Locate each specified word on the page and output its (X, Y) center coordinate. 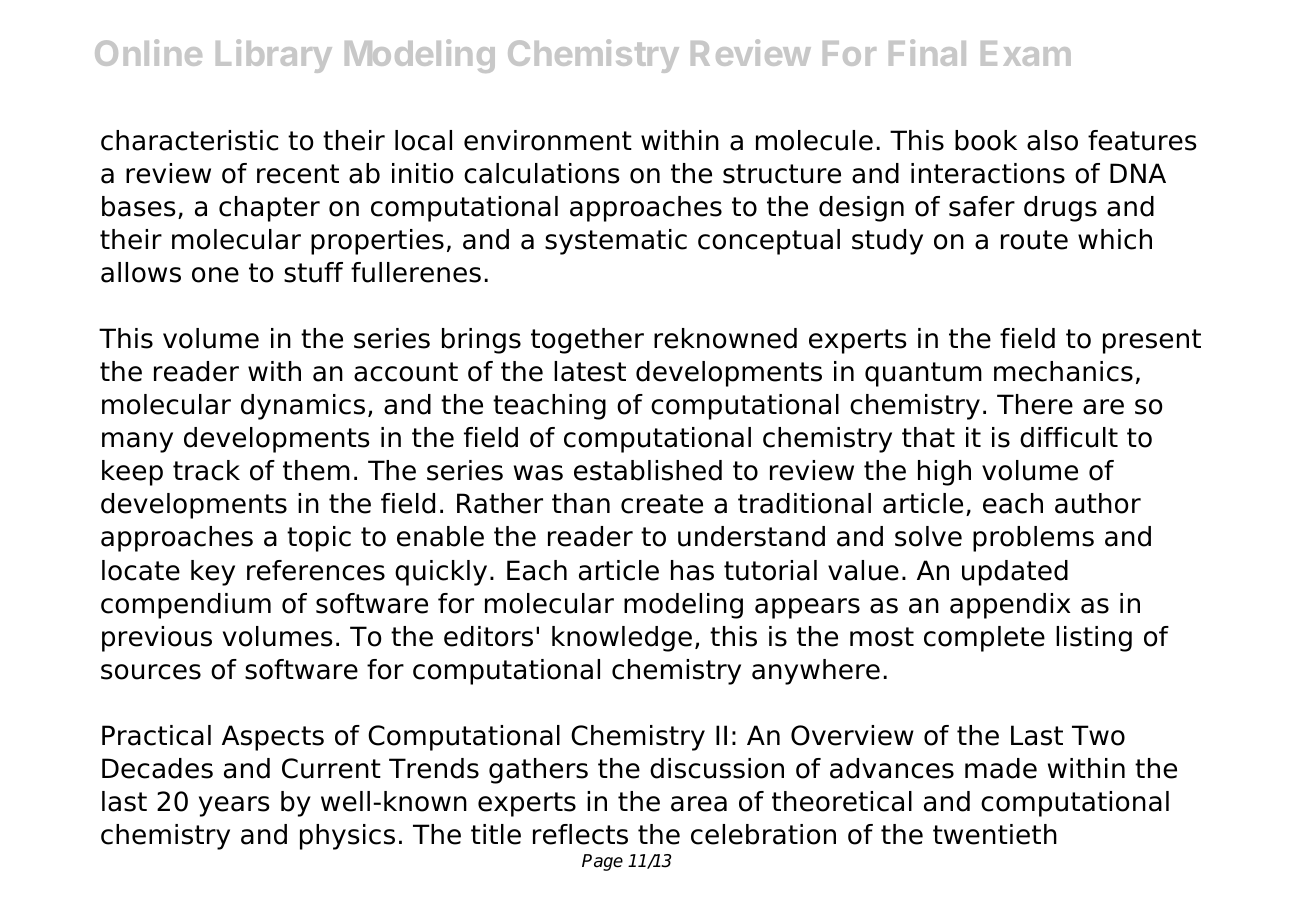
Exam (1026, 53)
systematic (616, 242)
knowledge (622, 639)
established (648, 470)
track (206, 470)
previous (157, 639)
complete (984, 639)
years (234, 806)
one (215, 275)
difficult (1069, 437)
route (1034, 240)
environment (548, 140)
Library (274, 56)
